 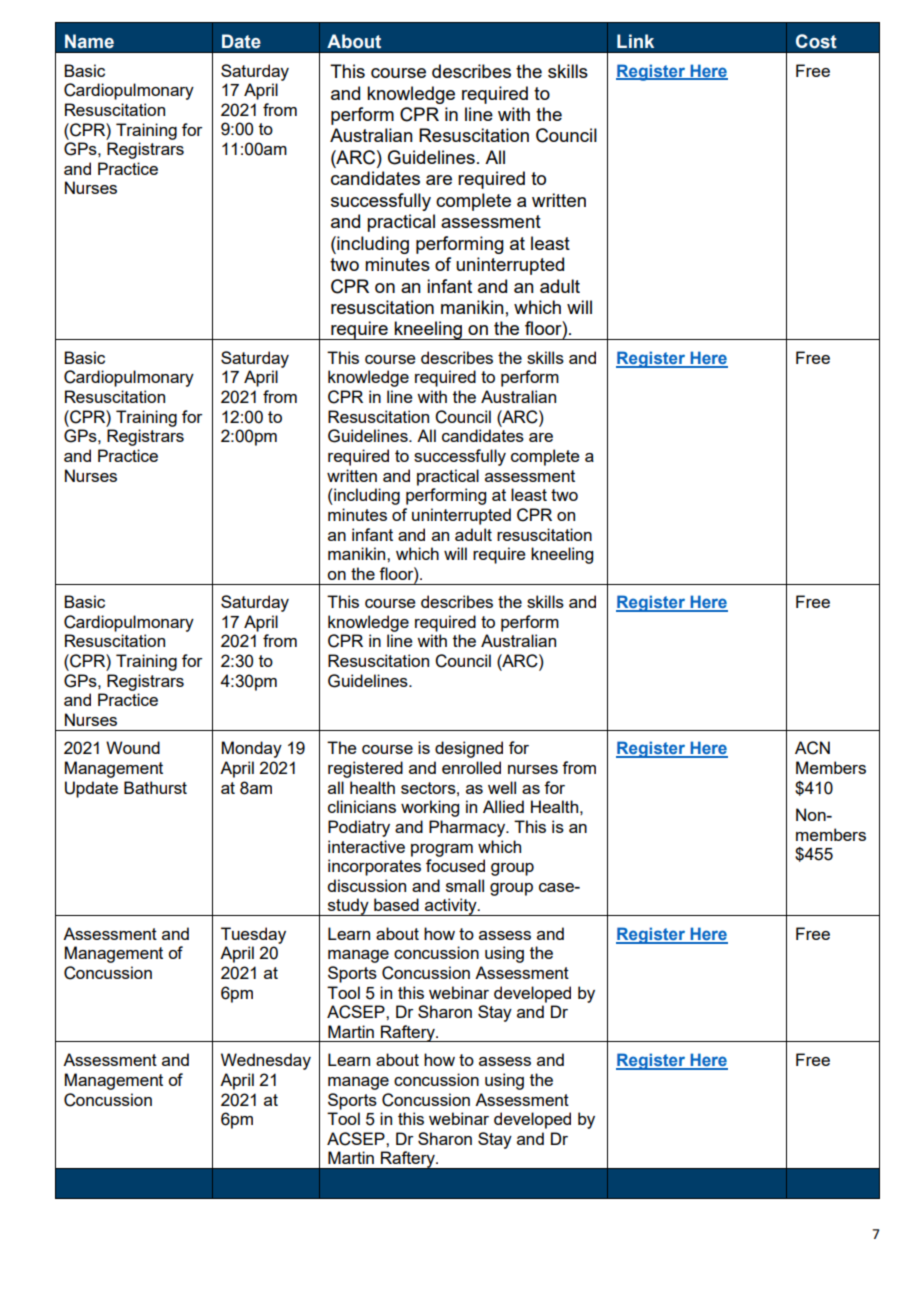 What do you see at coordinates (471, 767) in the screenshot?
I see `enrolled` at bounding box center [471, 767].
